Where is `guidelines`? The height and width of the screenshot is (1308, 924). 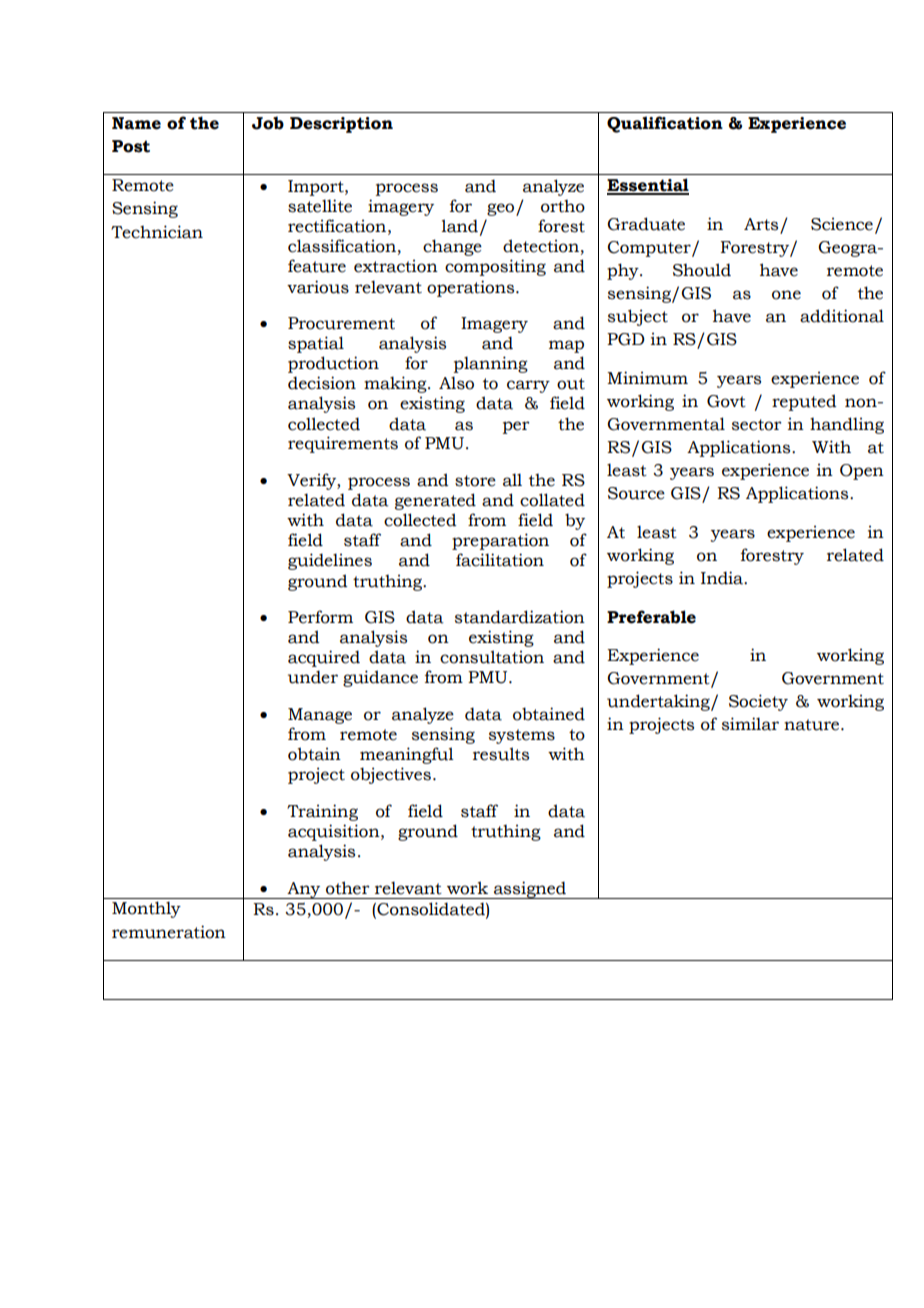
guidelines is located at coordinates (330, 561).
